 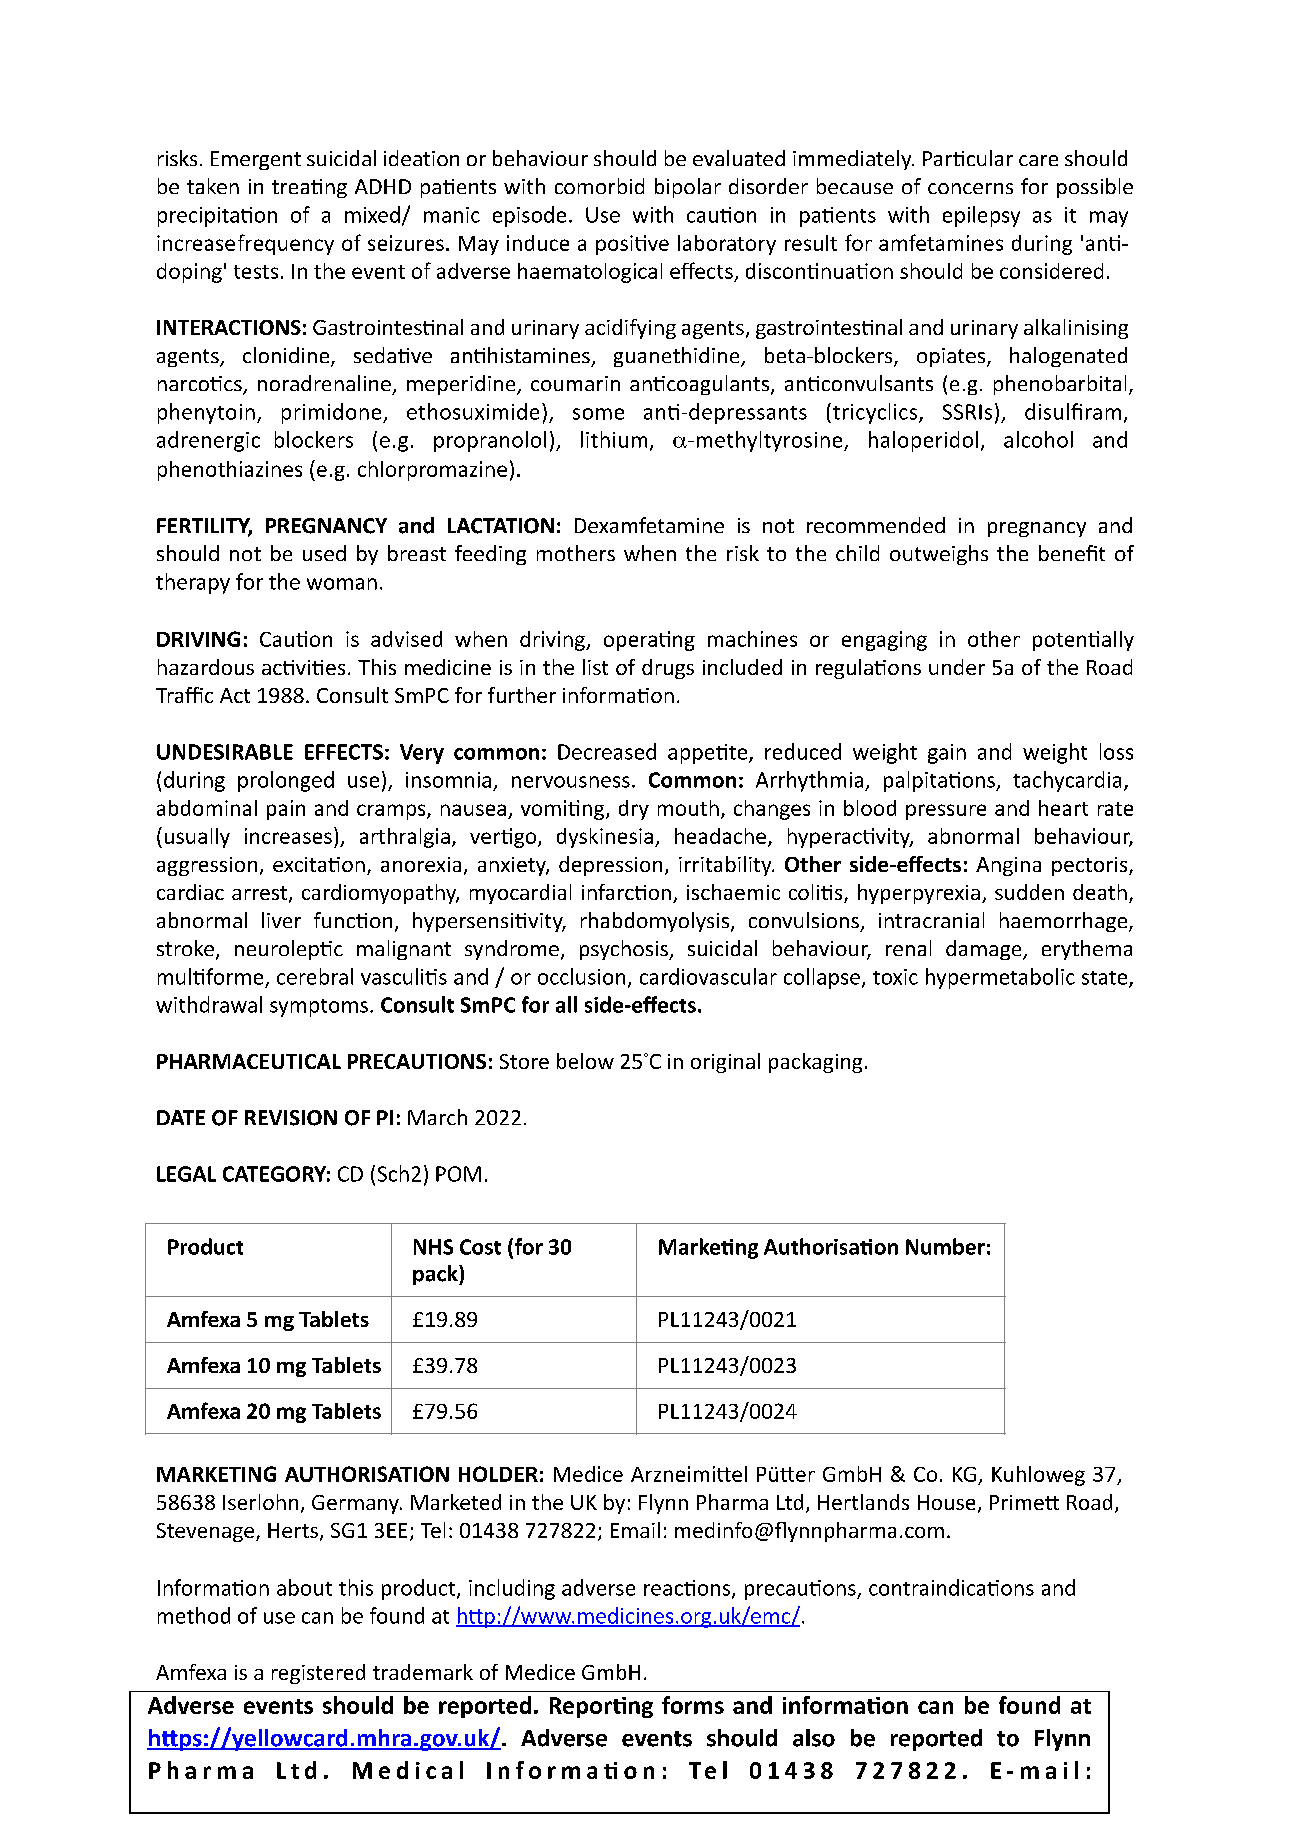 What do you see at coordinates (625, 950) in the page?
I see `psychosis` at bounding box center [625, 950].
